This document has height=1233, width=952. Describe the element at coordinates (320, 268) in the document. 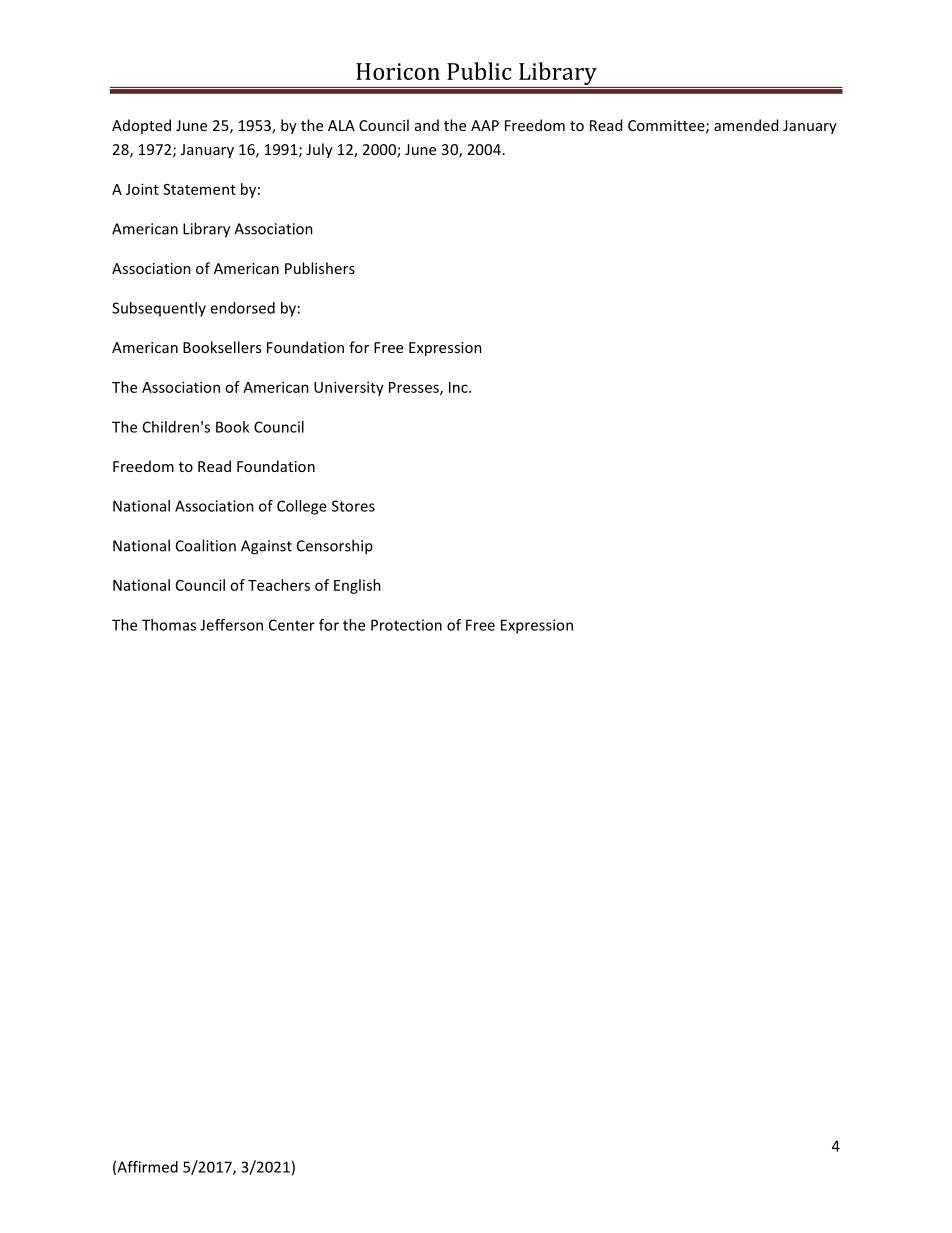

I see `Publishers` at that location.
